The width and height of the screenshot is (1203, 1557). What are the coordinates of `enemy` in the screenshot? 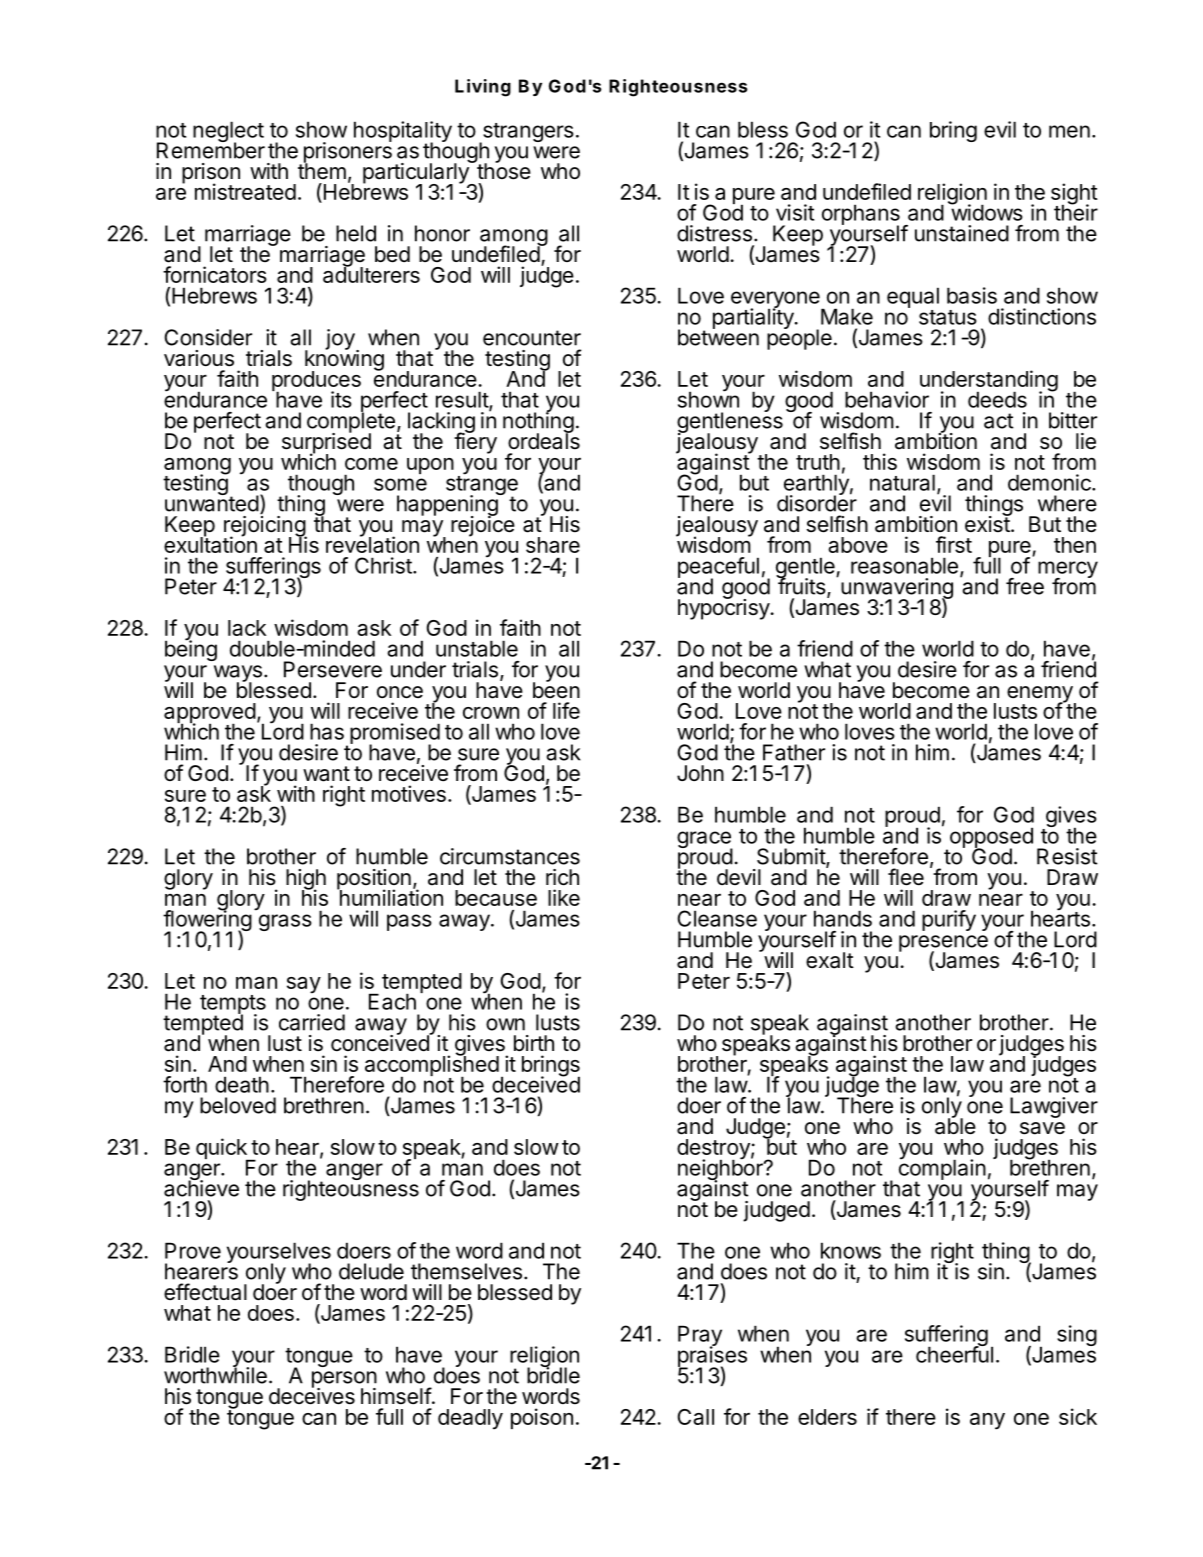 It's located at (1041, 695).
